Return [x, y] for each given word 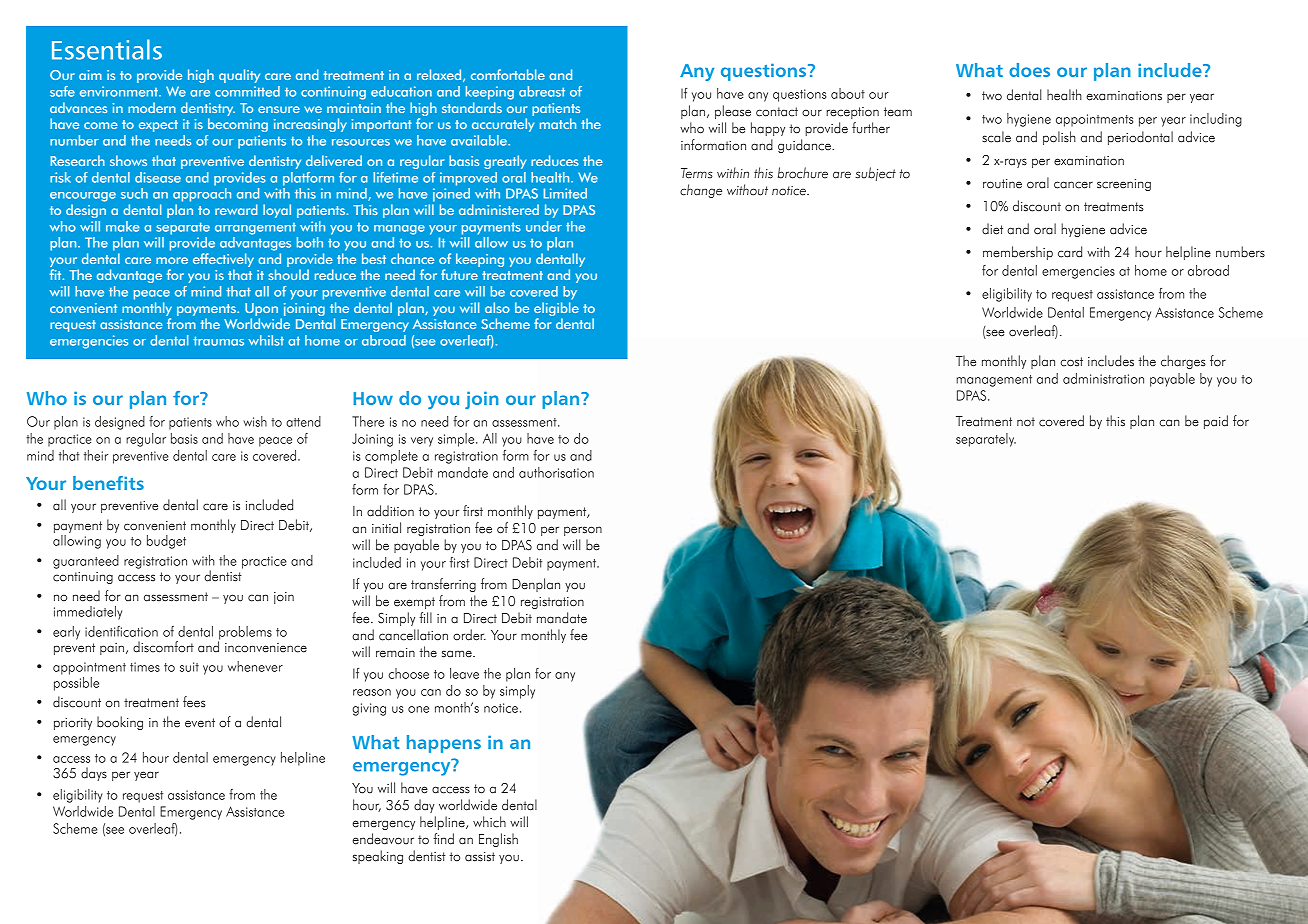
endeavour [383, 839]
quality [239, 76]
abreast [542, 91]
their [96, 455]
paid [1216, 422]
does [1029, 70]
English [498, 840]
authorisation [556, 472]
